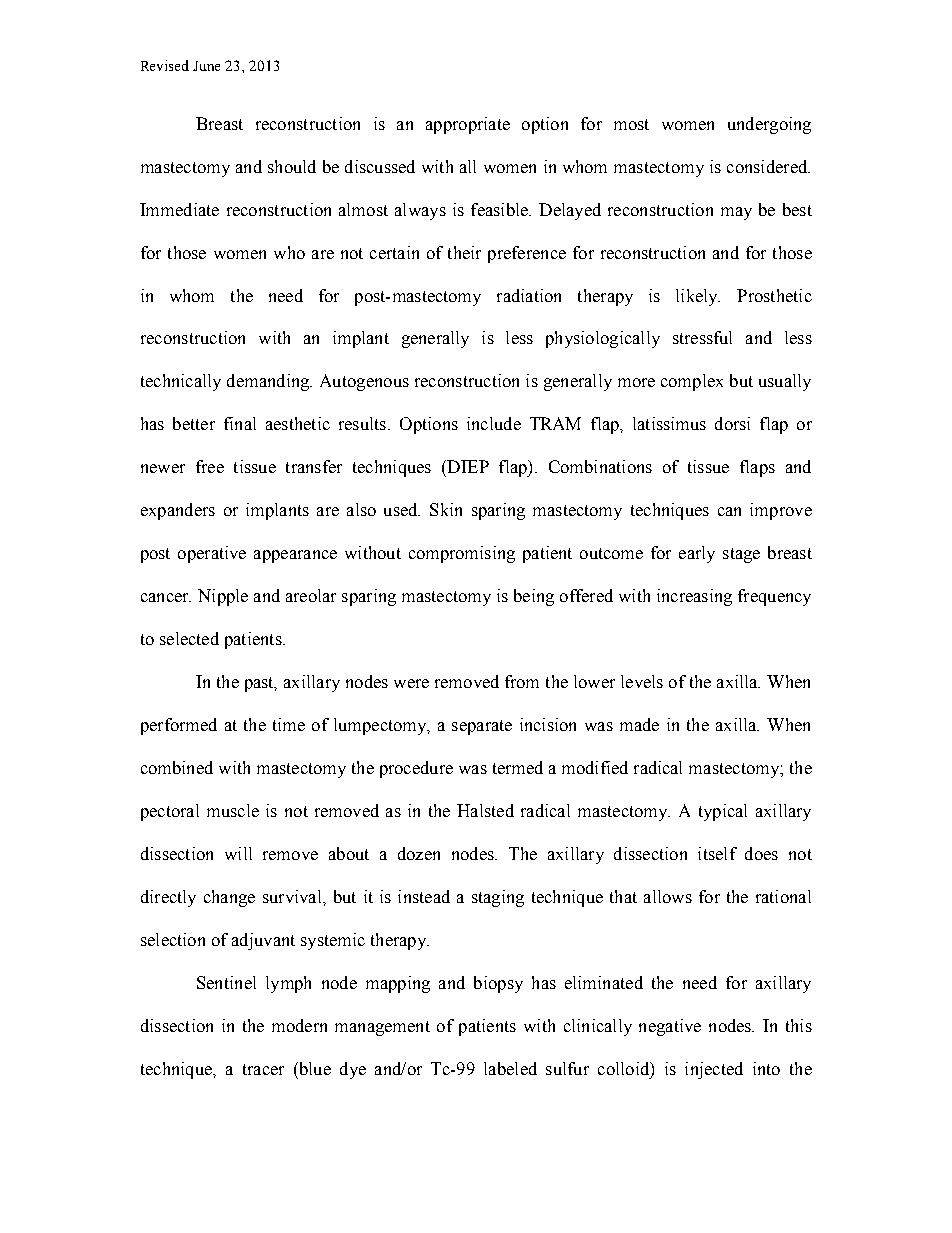 Image resolution: width=952 pixels, height=1233 pixels. Describe the element at coordinates (732, 423) in the screenshot. I see `dorsi` at that location.
